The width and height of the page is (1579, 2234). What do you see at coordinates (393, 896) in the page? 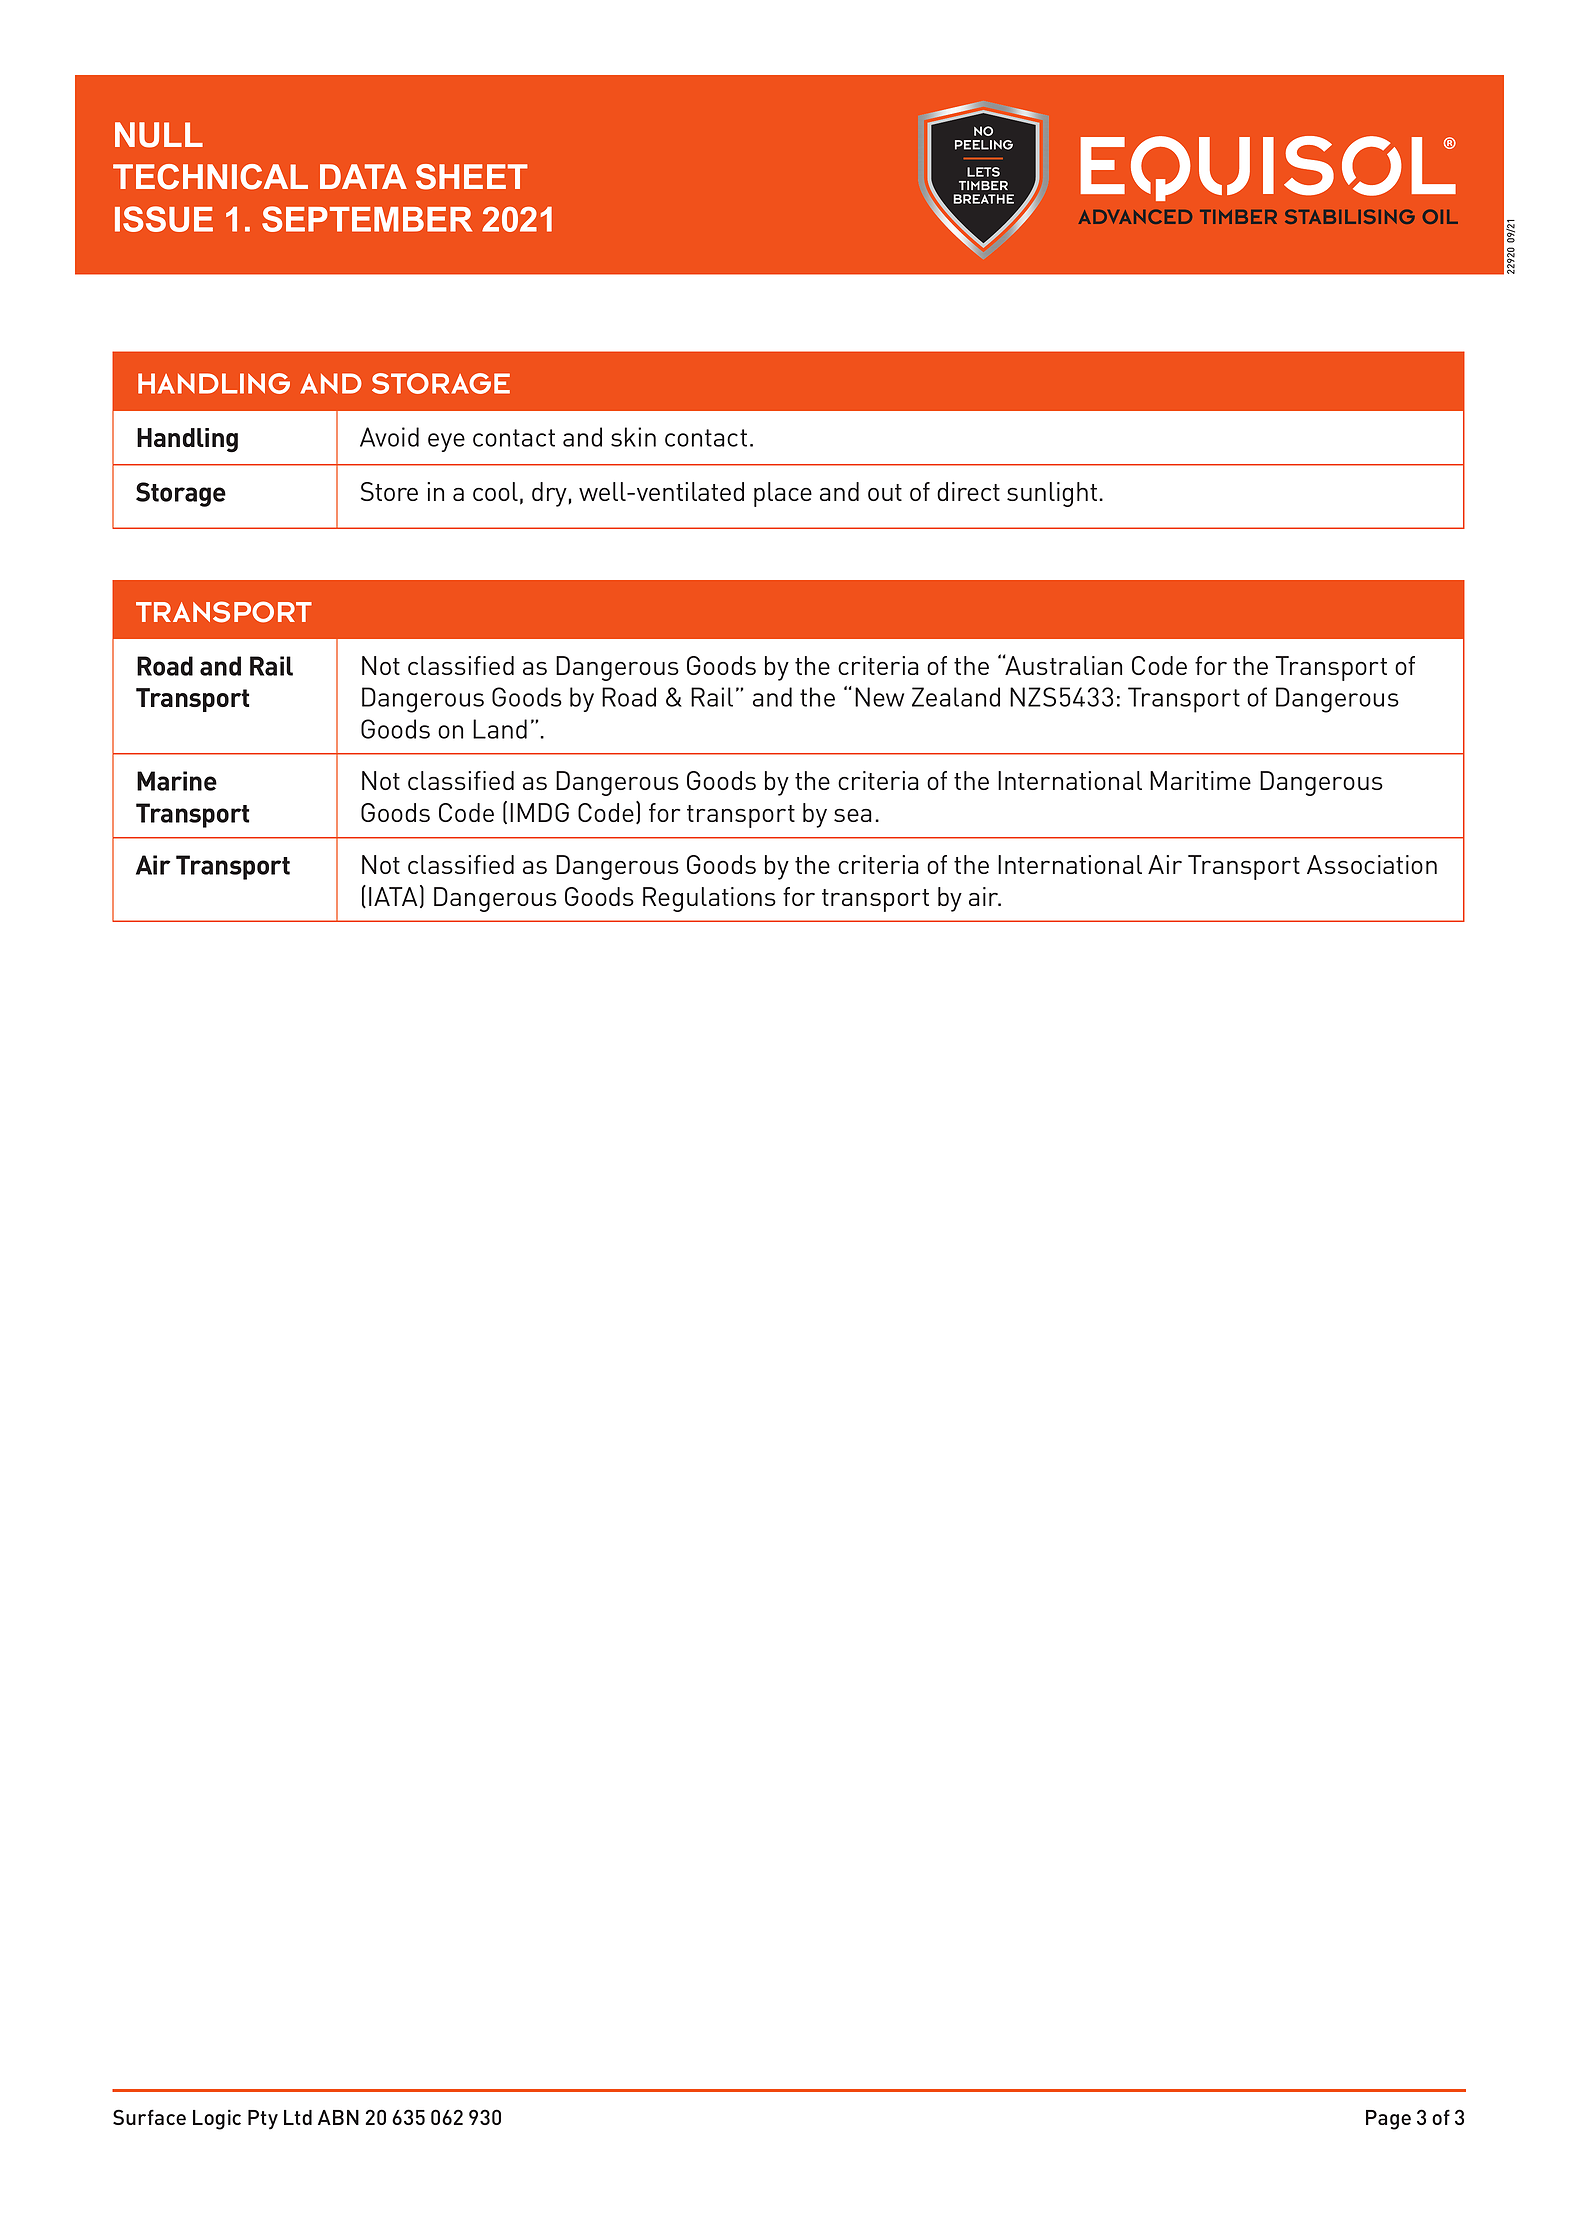
I see `IATA` at bounding box center [393, 896].
